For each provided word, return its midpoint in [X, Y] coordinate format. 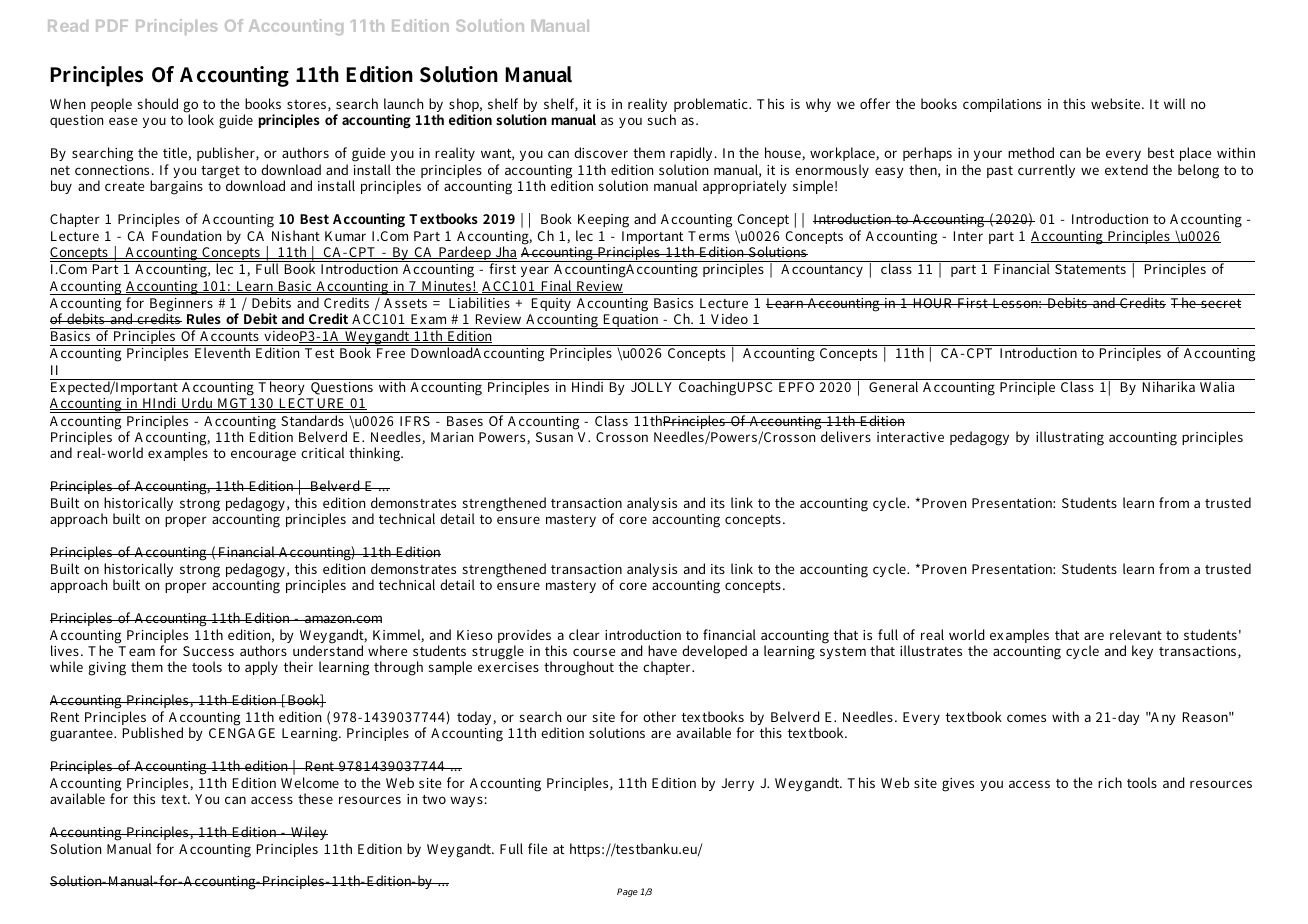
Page [627, 892]
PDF [112, 26]
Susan [554, 437]
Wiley [308, 835]
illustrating [1070, 438]
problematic [712, 105]
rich [1110, 782]
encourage [263, 456]
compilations [1002, 105]
